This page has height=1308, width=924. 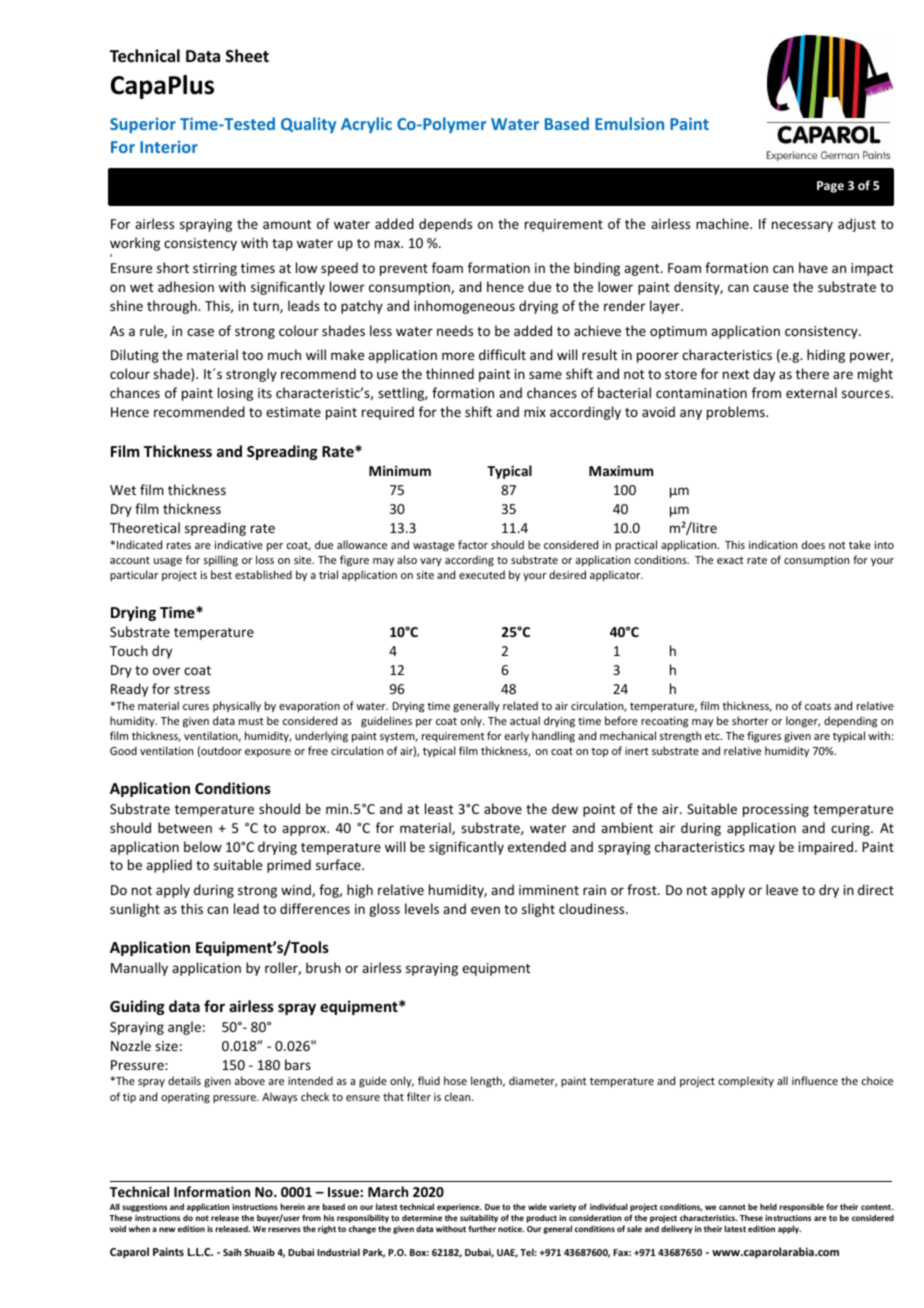 What do you see at coordinates (235, 394) in the page?
I see `losing` at bounding box center [235, 394].
